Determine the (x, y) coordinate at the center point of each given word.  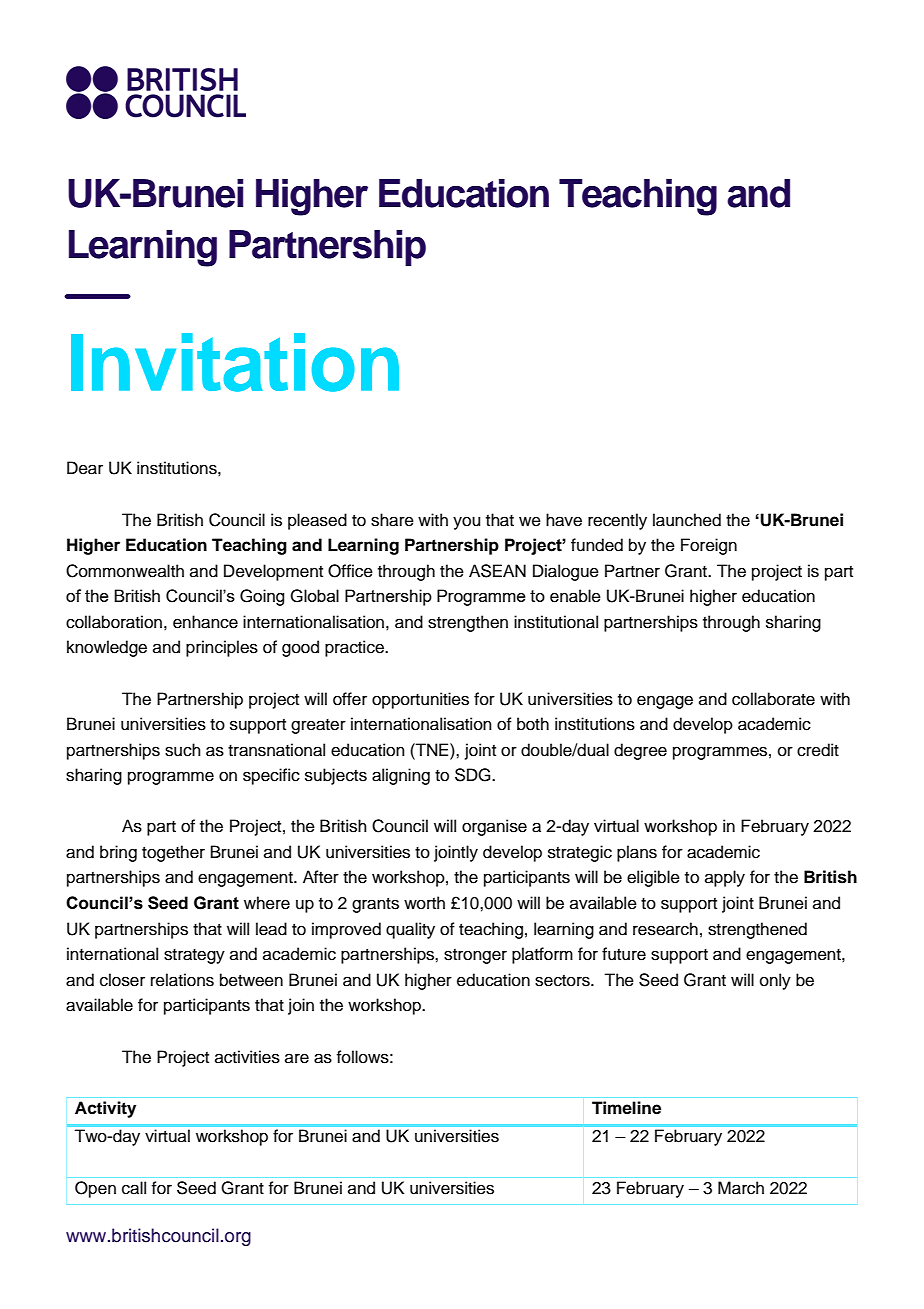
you (466, 523)
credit (818, 750)
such (183, 750)
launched (687, 520)
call (134, 1188)
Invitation (235, 362)
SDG (474, 775)
